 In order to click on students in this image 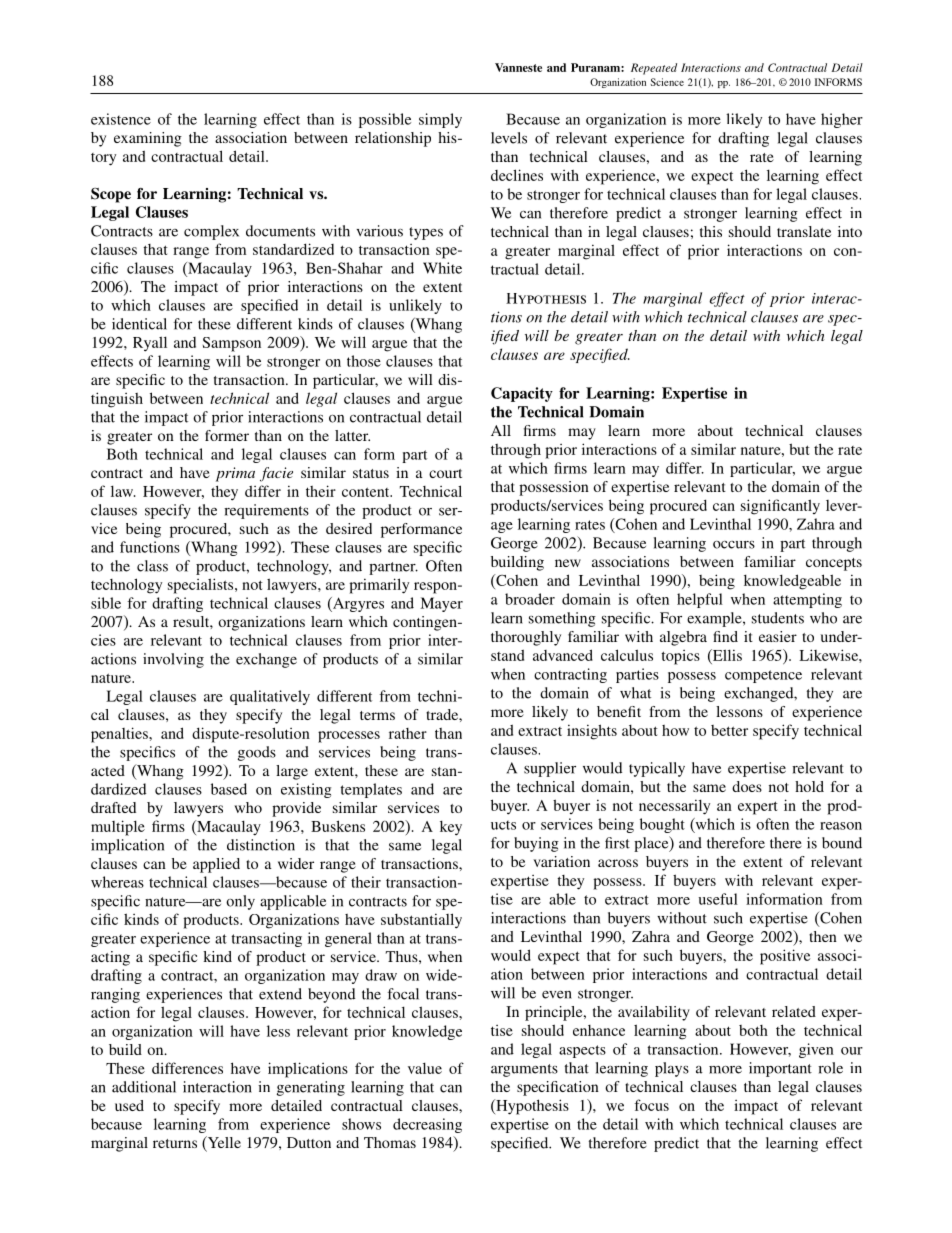, I will do `click(778, 618)`.
